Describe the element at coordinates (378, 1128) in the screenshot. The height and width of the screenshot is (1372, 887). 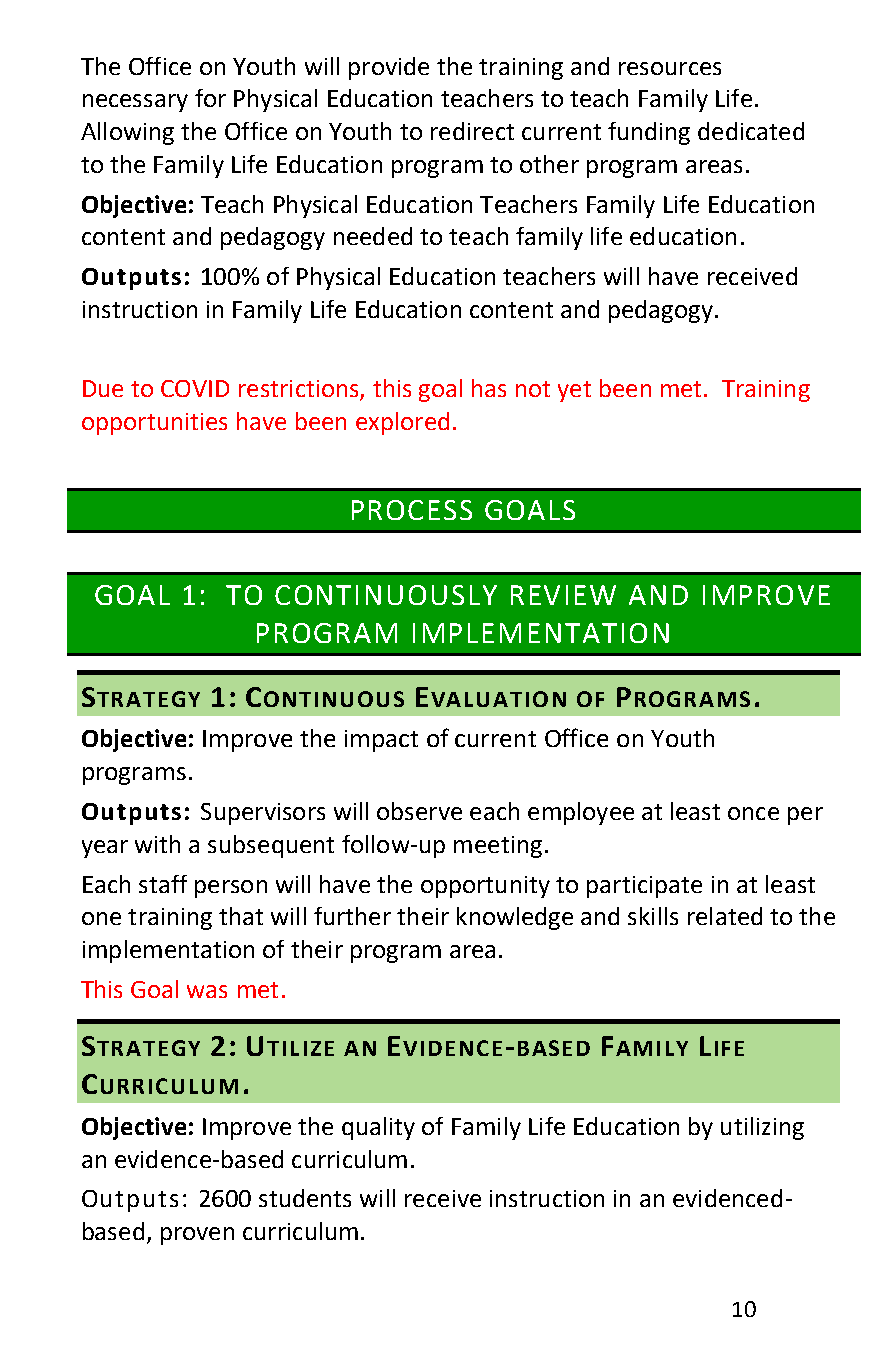
I see `quality` at that location.
